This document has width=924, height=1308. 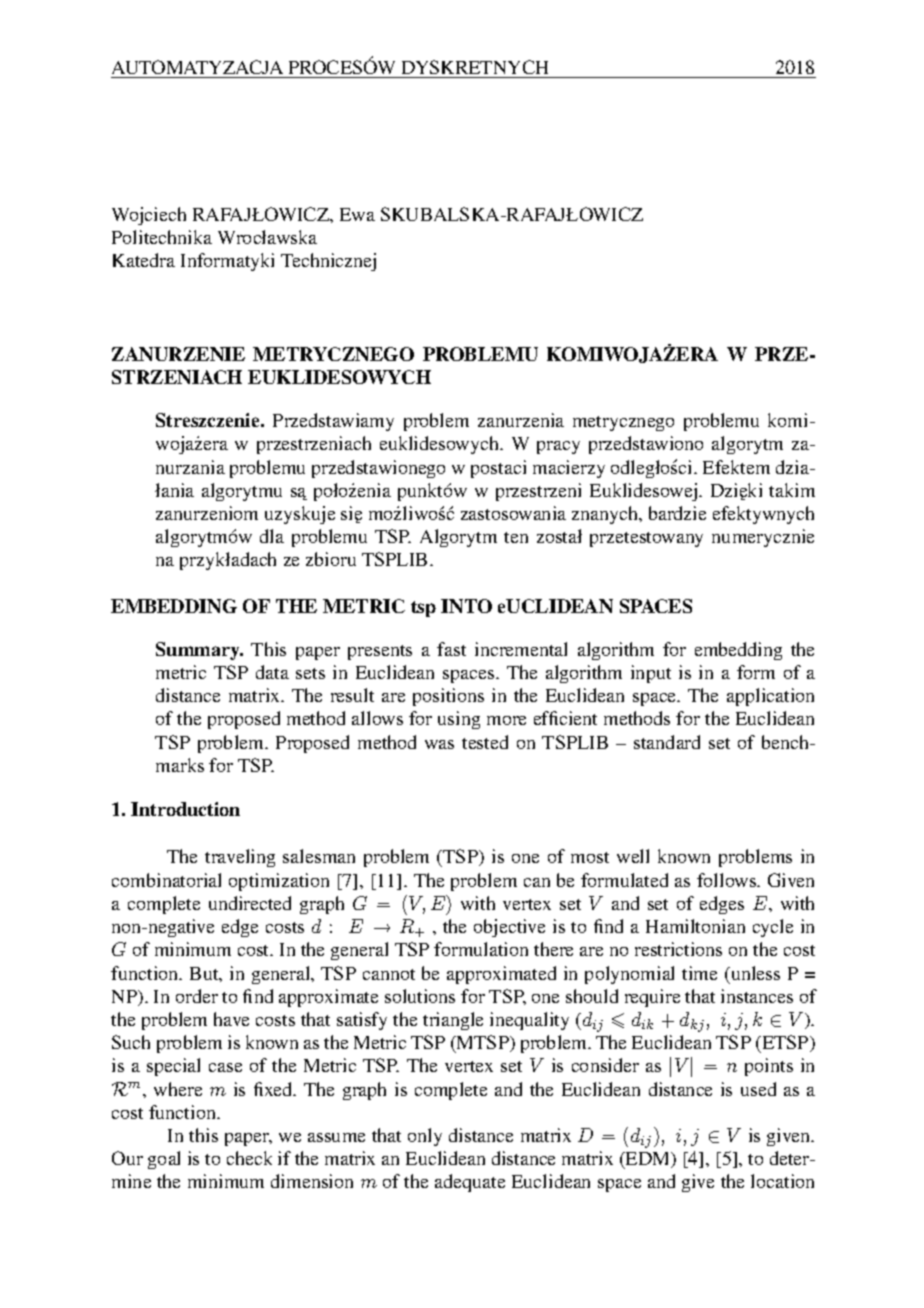 What do you see at coordinates (448, 697) in the document?
I see `positions` at bounding box center [448, 697].
